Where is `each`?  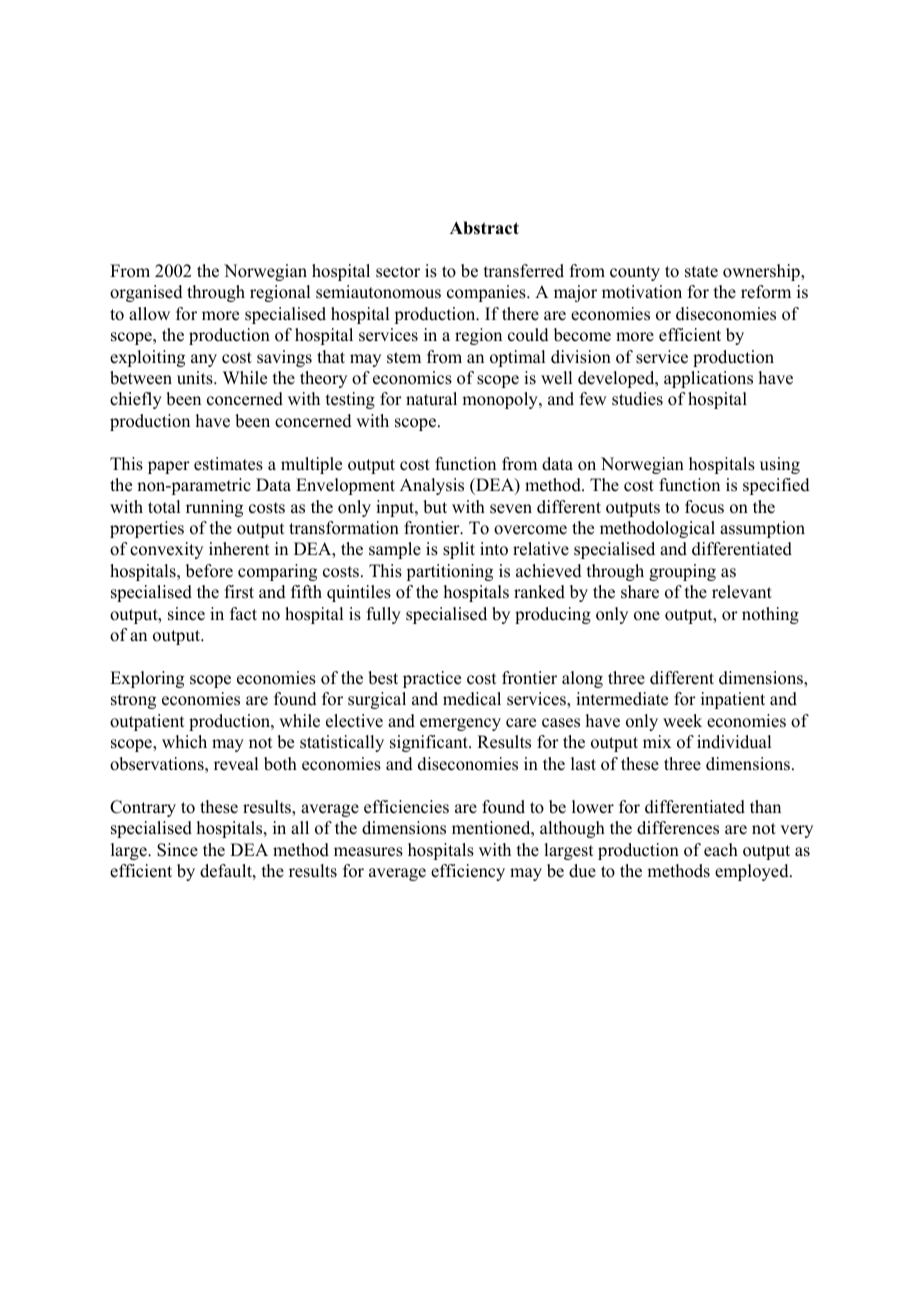
each is located at coordinates (721, 850).
